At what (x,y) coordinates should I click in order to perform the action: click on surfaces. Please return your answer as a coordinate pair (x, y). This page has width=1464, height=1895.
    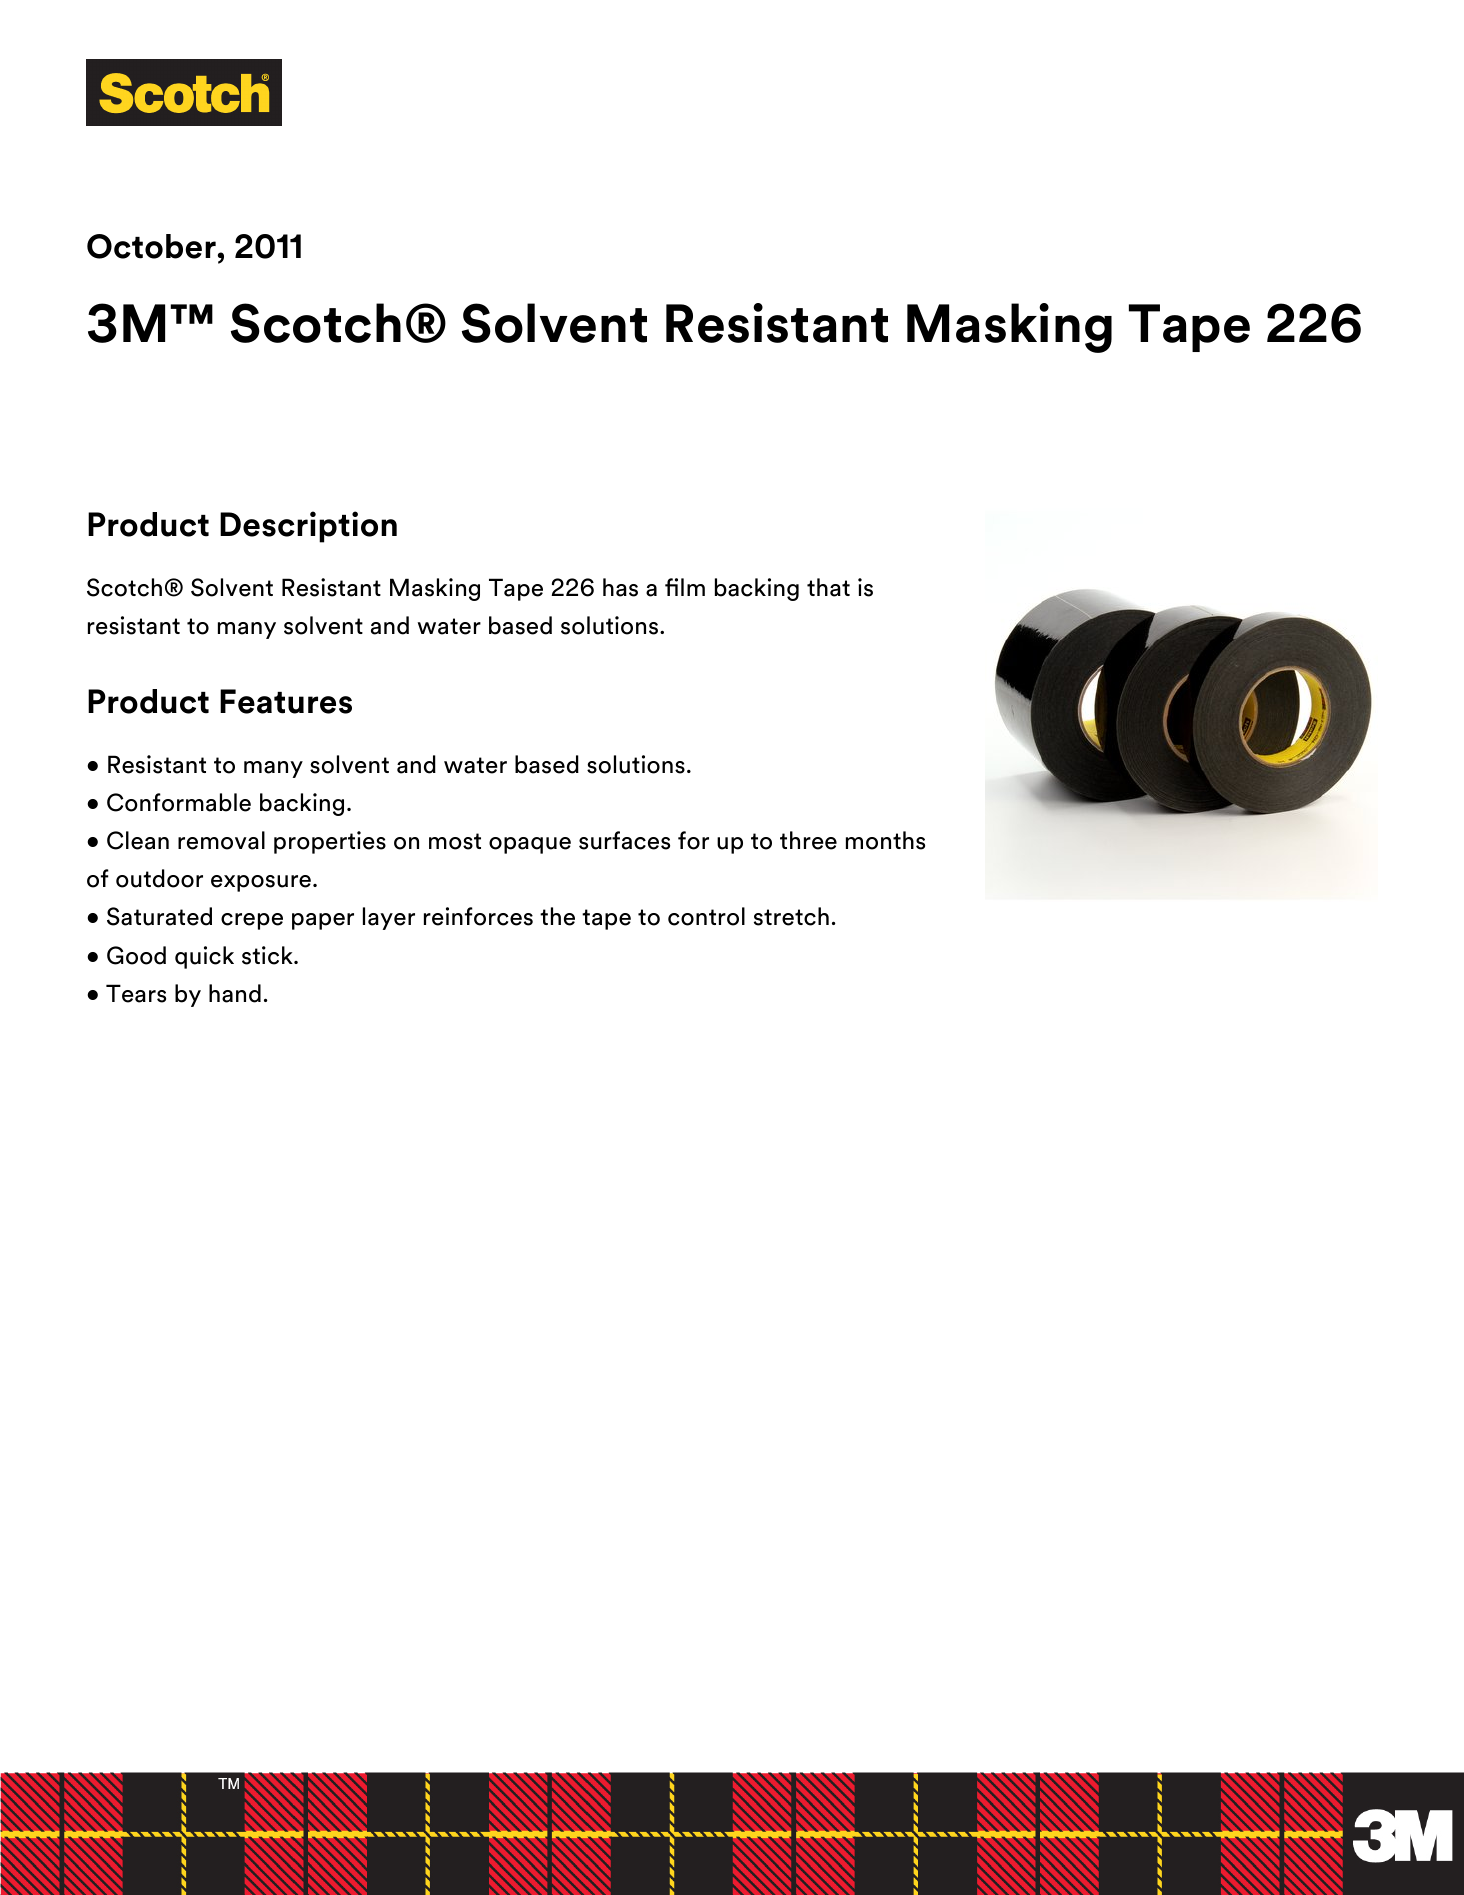
    Looking at the image, I should click on (624, 840).
